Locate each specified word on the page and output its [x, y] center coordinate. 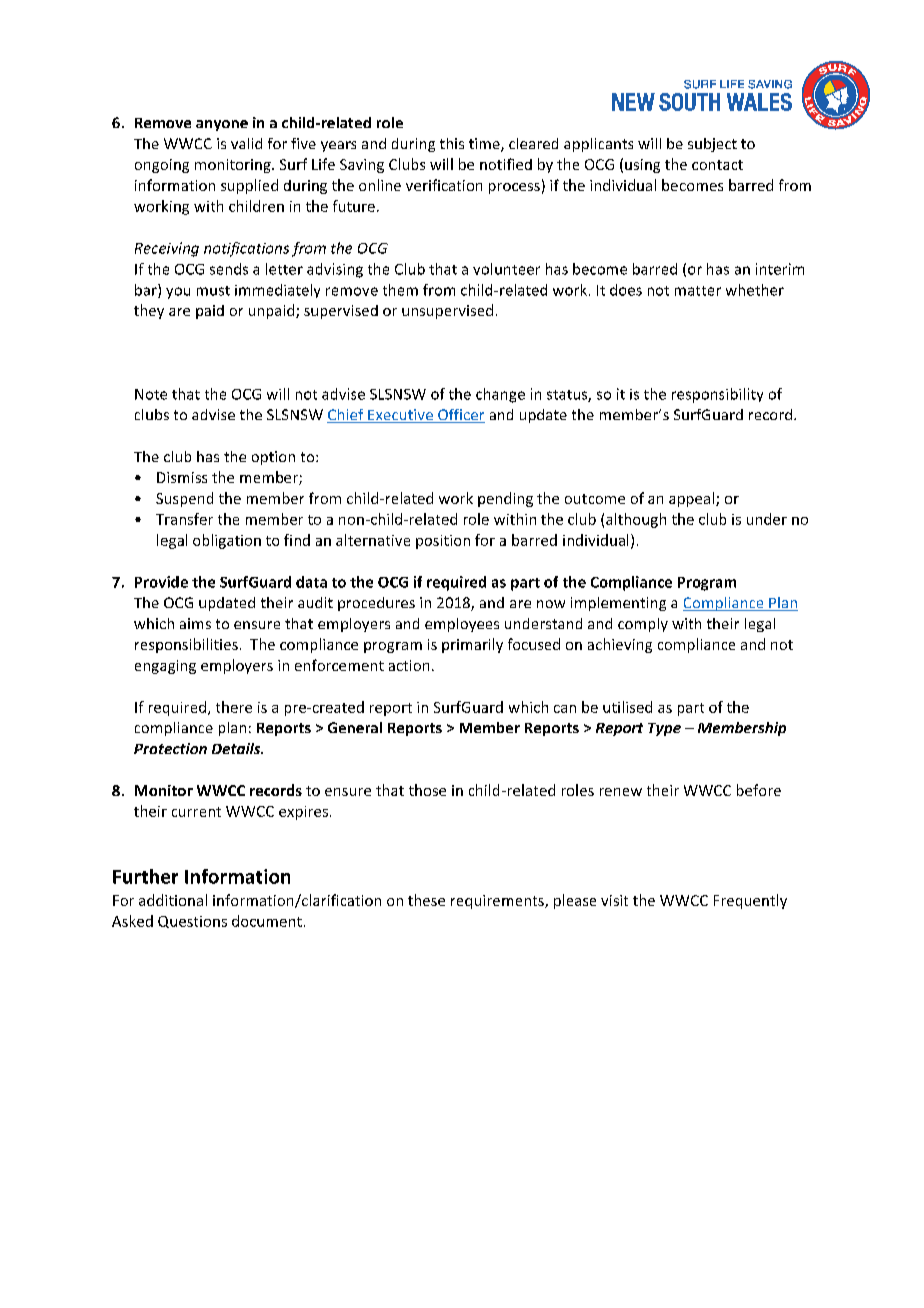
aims [195, 623]
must [213, 291]
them [400, 290]
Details [237, 748]
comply [643, 625]
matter [698, 291]
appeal [691, 499]
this [452, 143]
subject [712, 145]
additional [173, 900]
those [427, 790]
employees [462, 625]
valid [246, 143]
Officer [460, 416]
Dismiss [182, 477]
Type [664, 729]
